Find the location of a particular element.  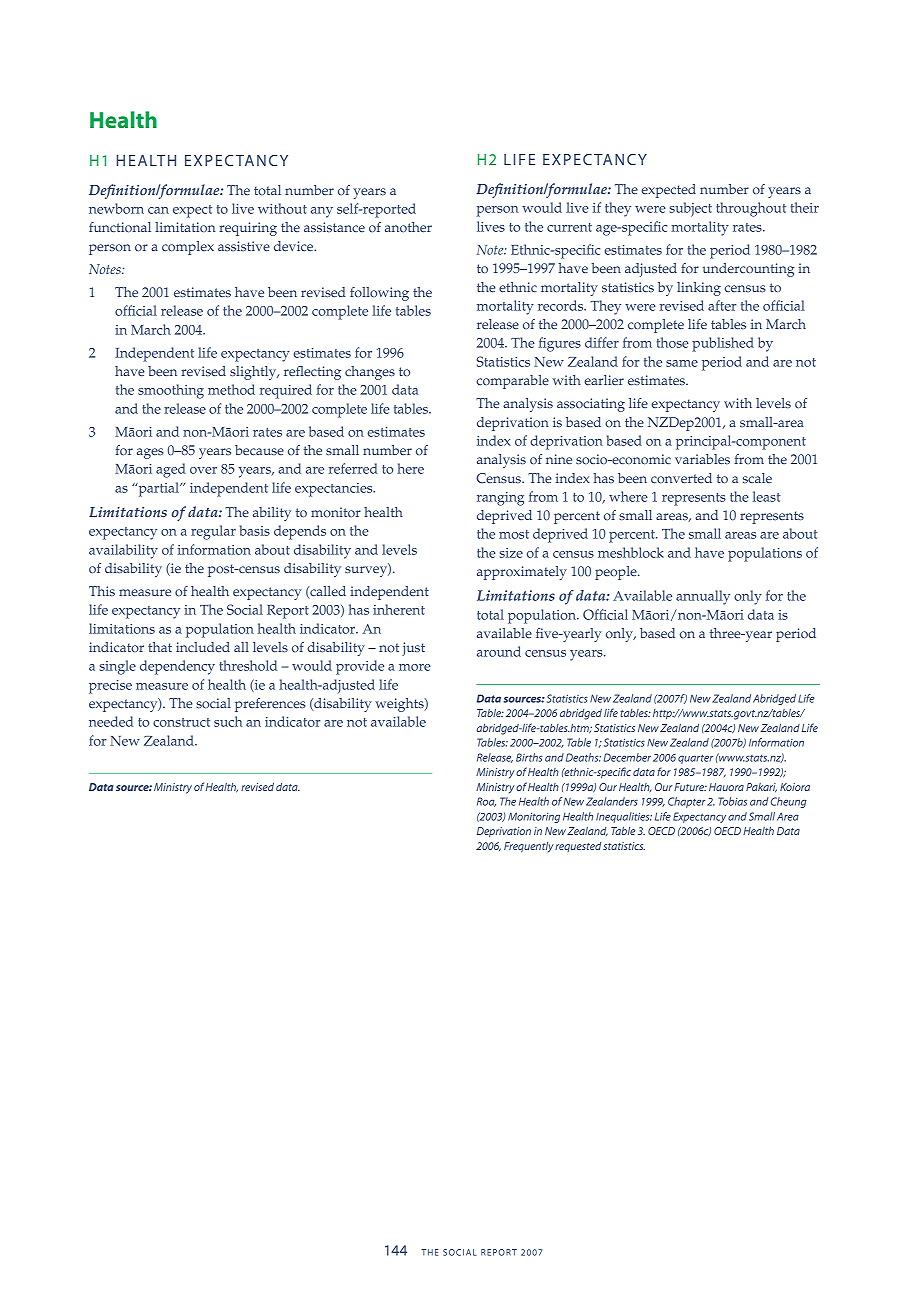

regular is located at coordinates (213, 532).
